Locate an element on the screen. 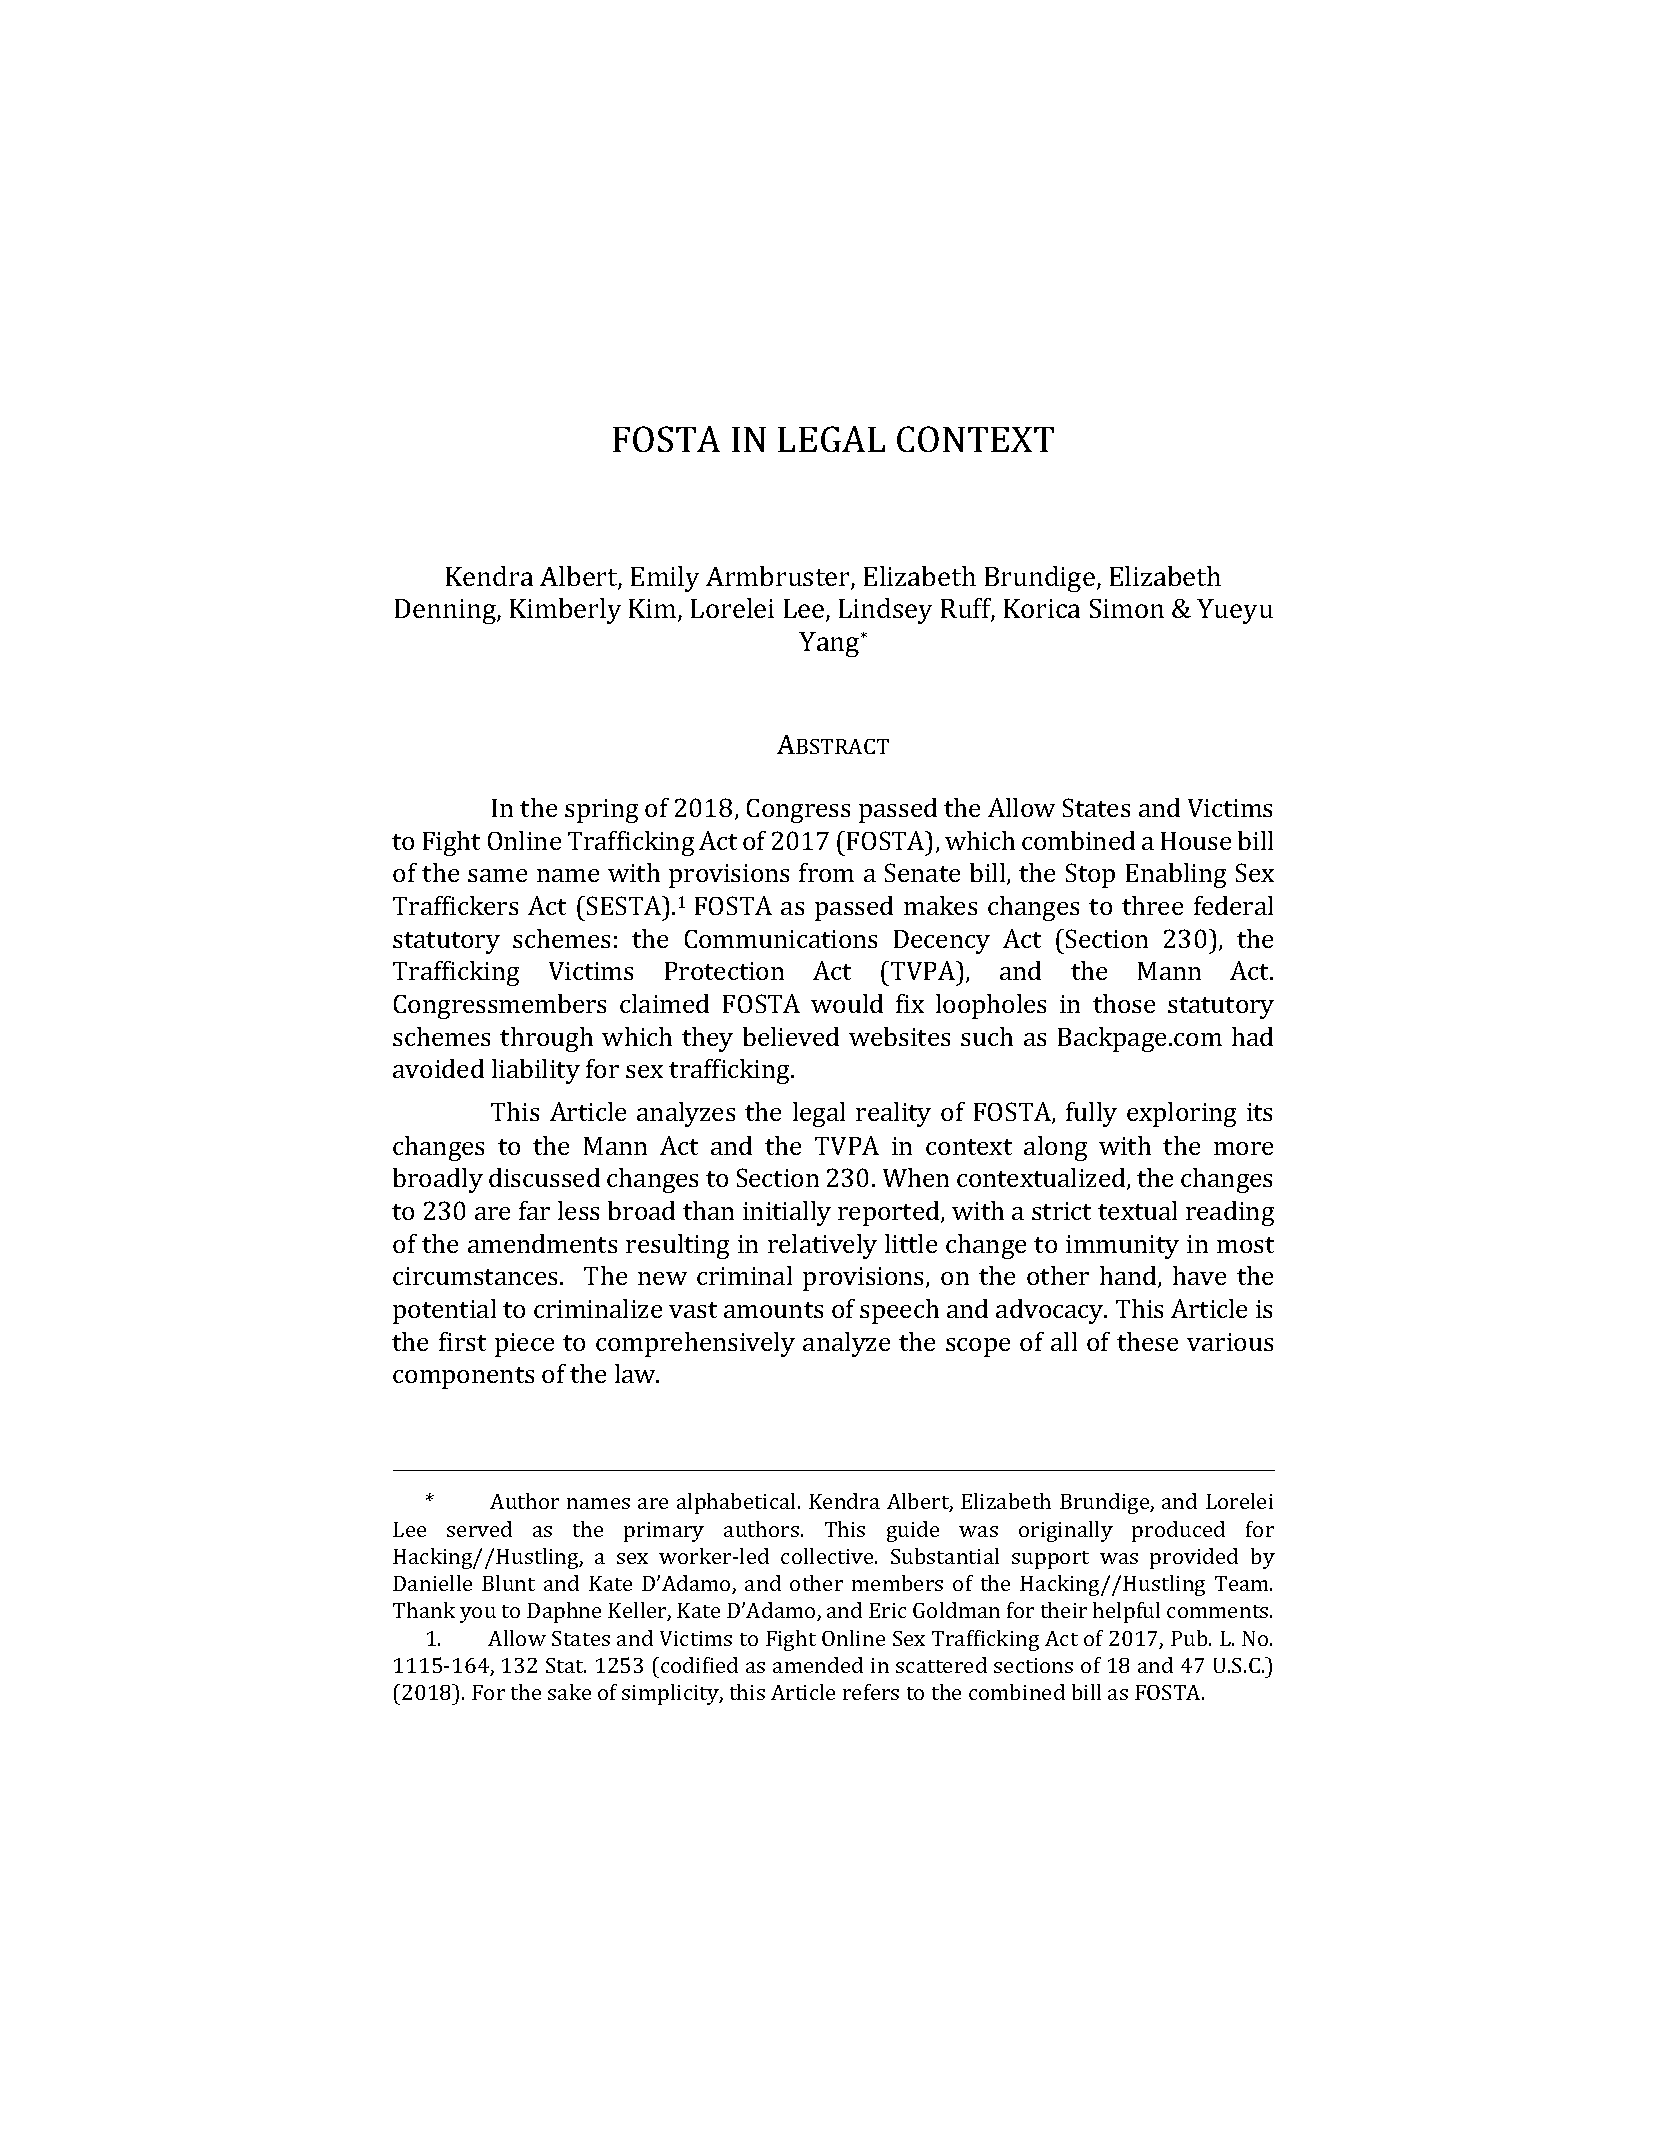 The width and height of the screenshot is (1666, 2156). discussed is located at coordinates (544, 1177).
